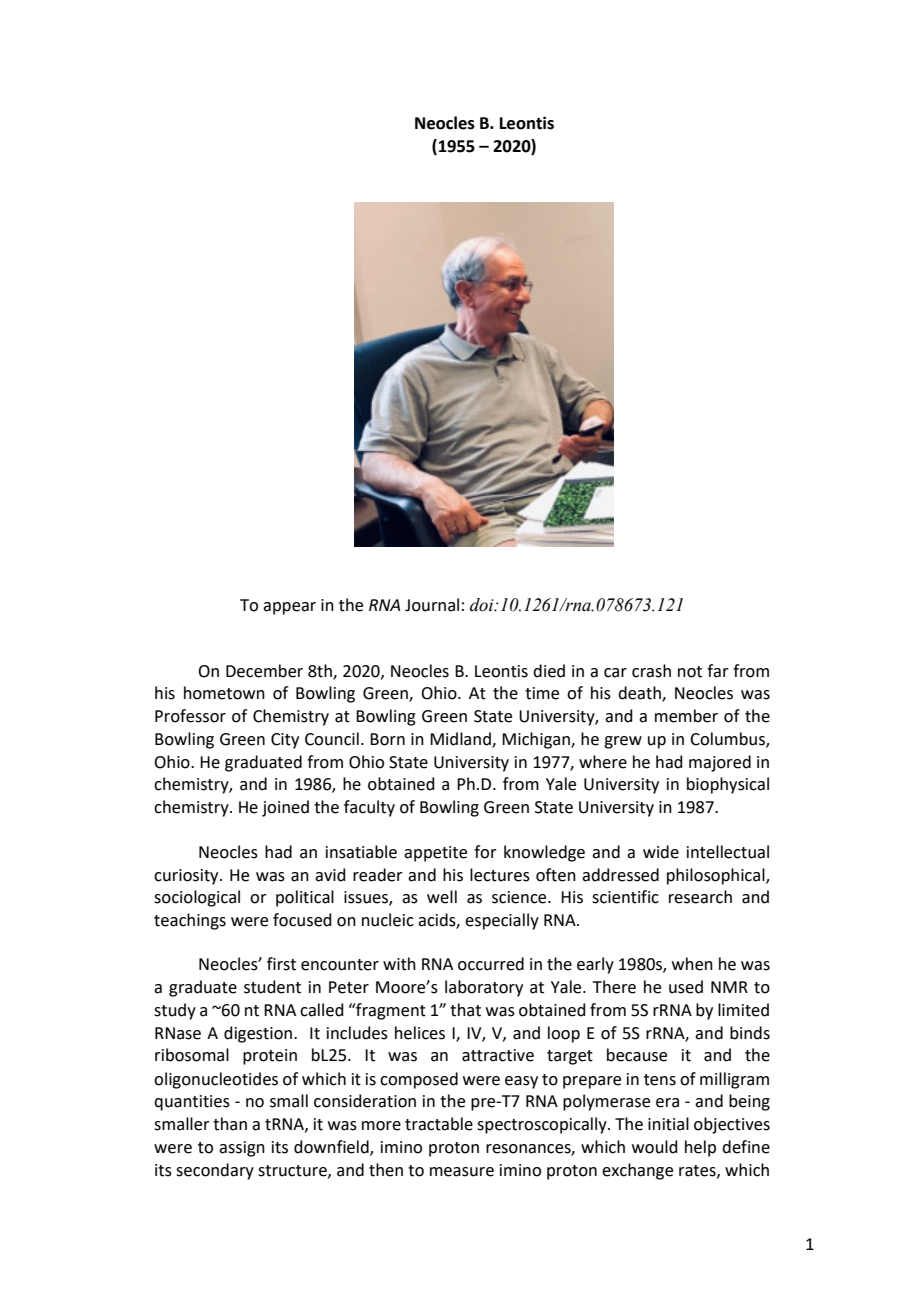 Image resolution: width=924 pixels, height=1308 pixels. Describe the element at coordinates (272, 987) in the image. I see `student` at that location.
